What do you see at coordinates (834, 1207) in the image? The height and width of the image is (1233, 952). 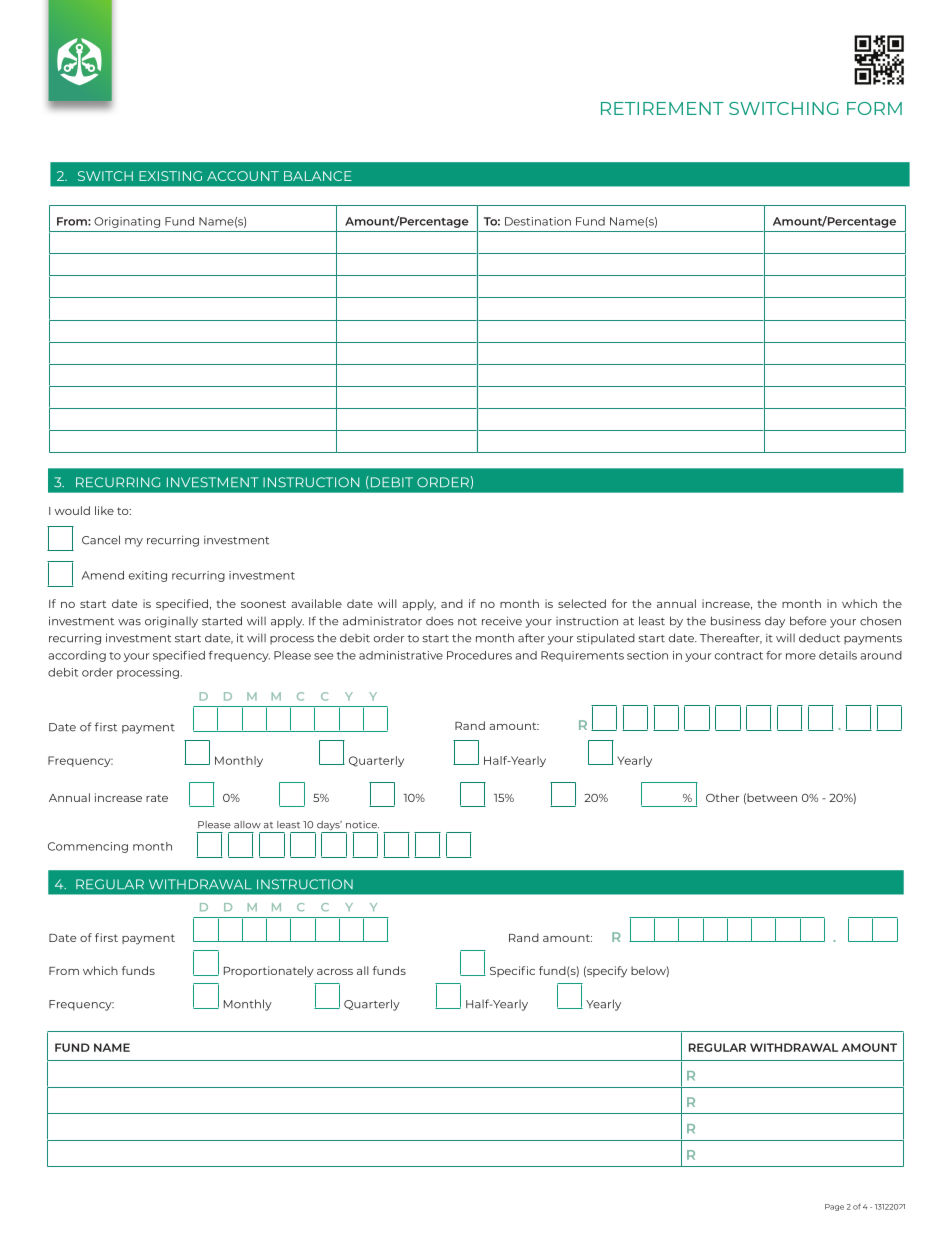 I see `Page` at bounding box center [834, 1207].
